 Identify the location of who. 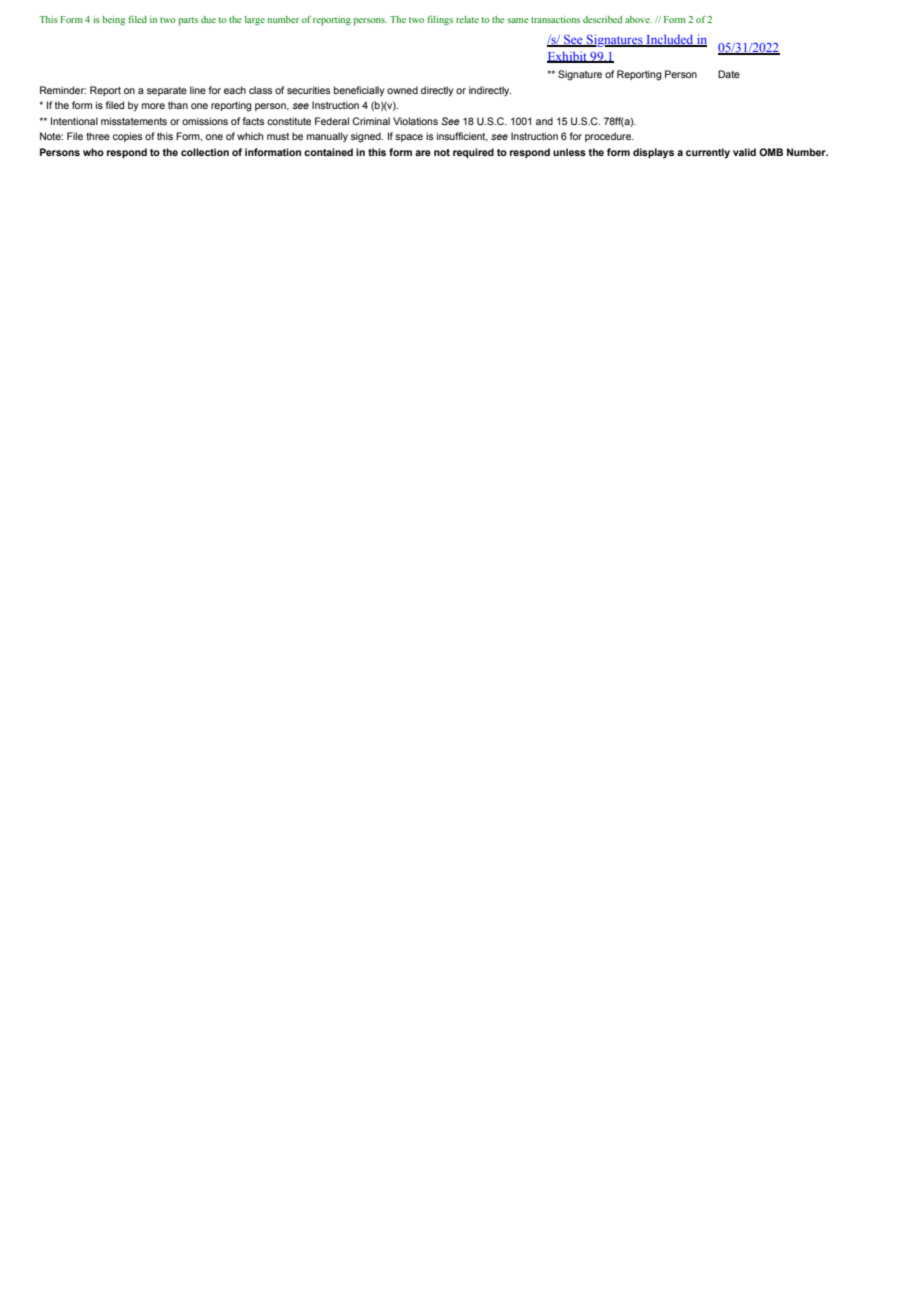
(93, 152).
